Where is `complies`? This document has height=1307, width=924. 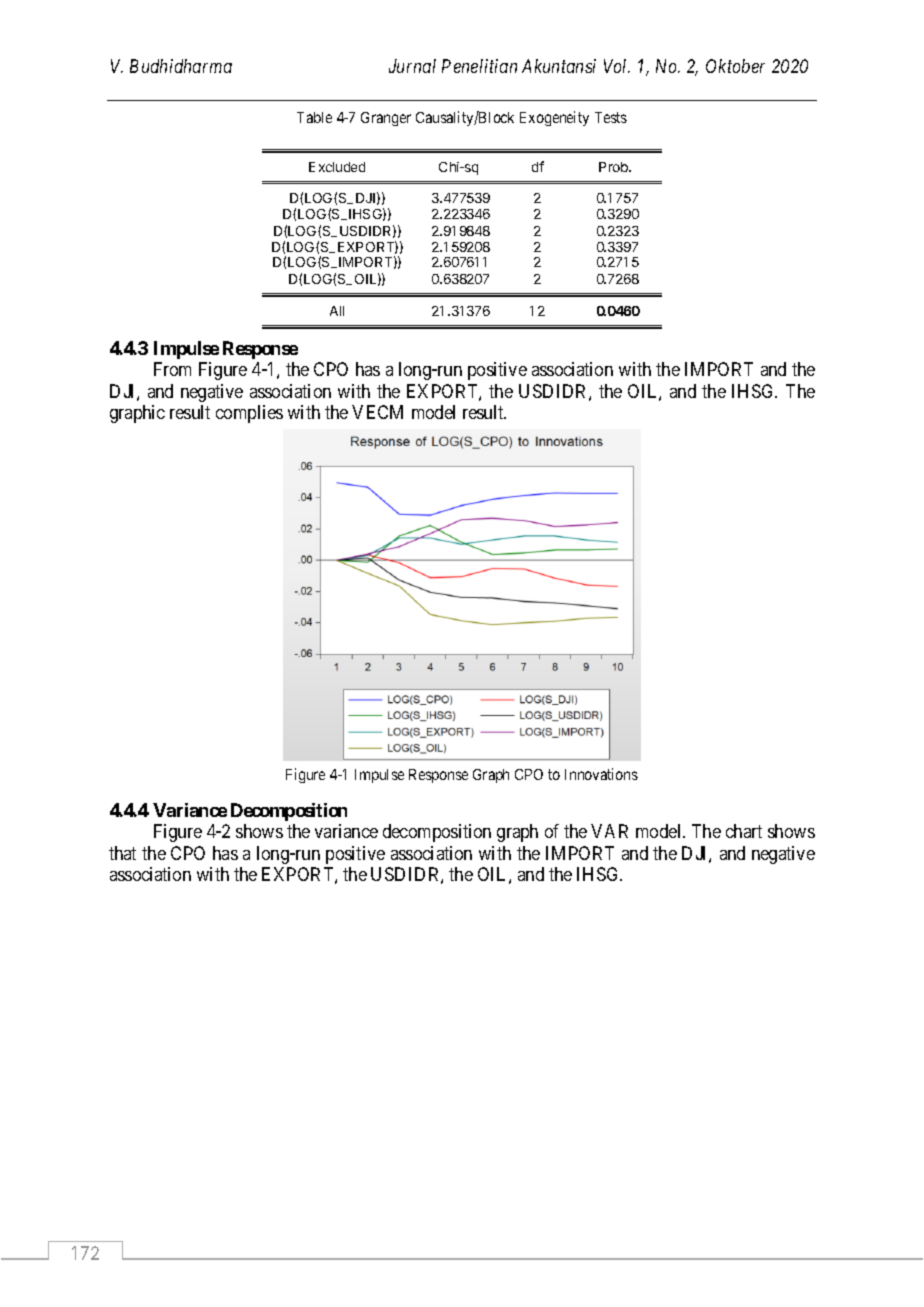 complies is located at coordinates (249, 414).
